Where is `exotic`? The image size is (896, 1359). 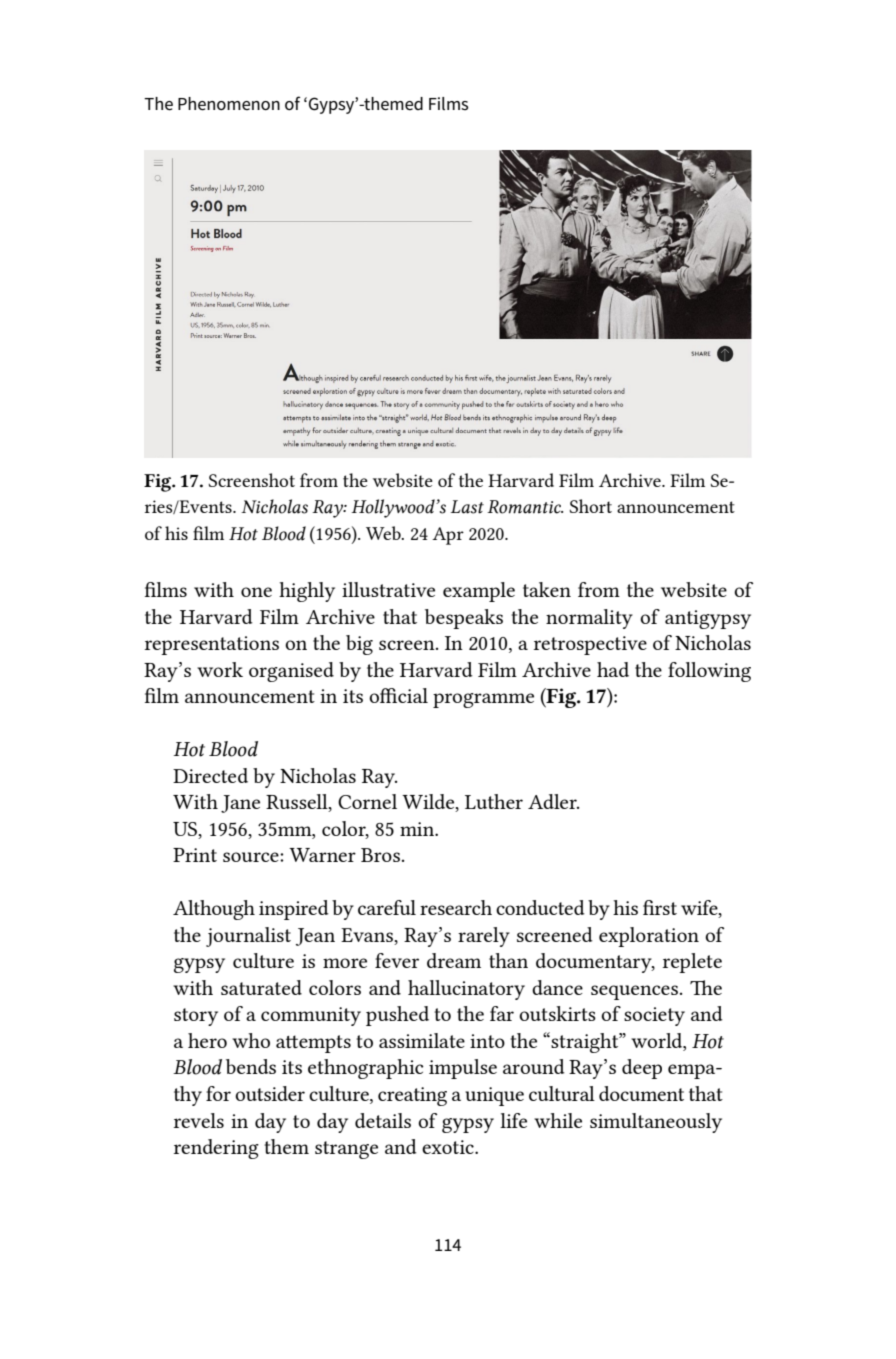 exotic is located at coordinates (449, 1147).
